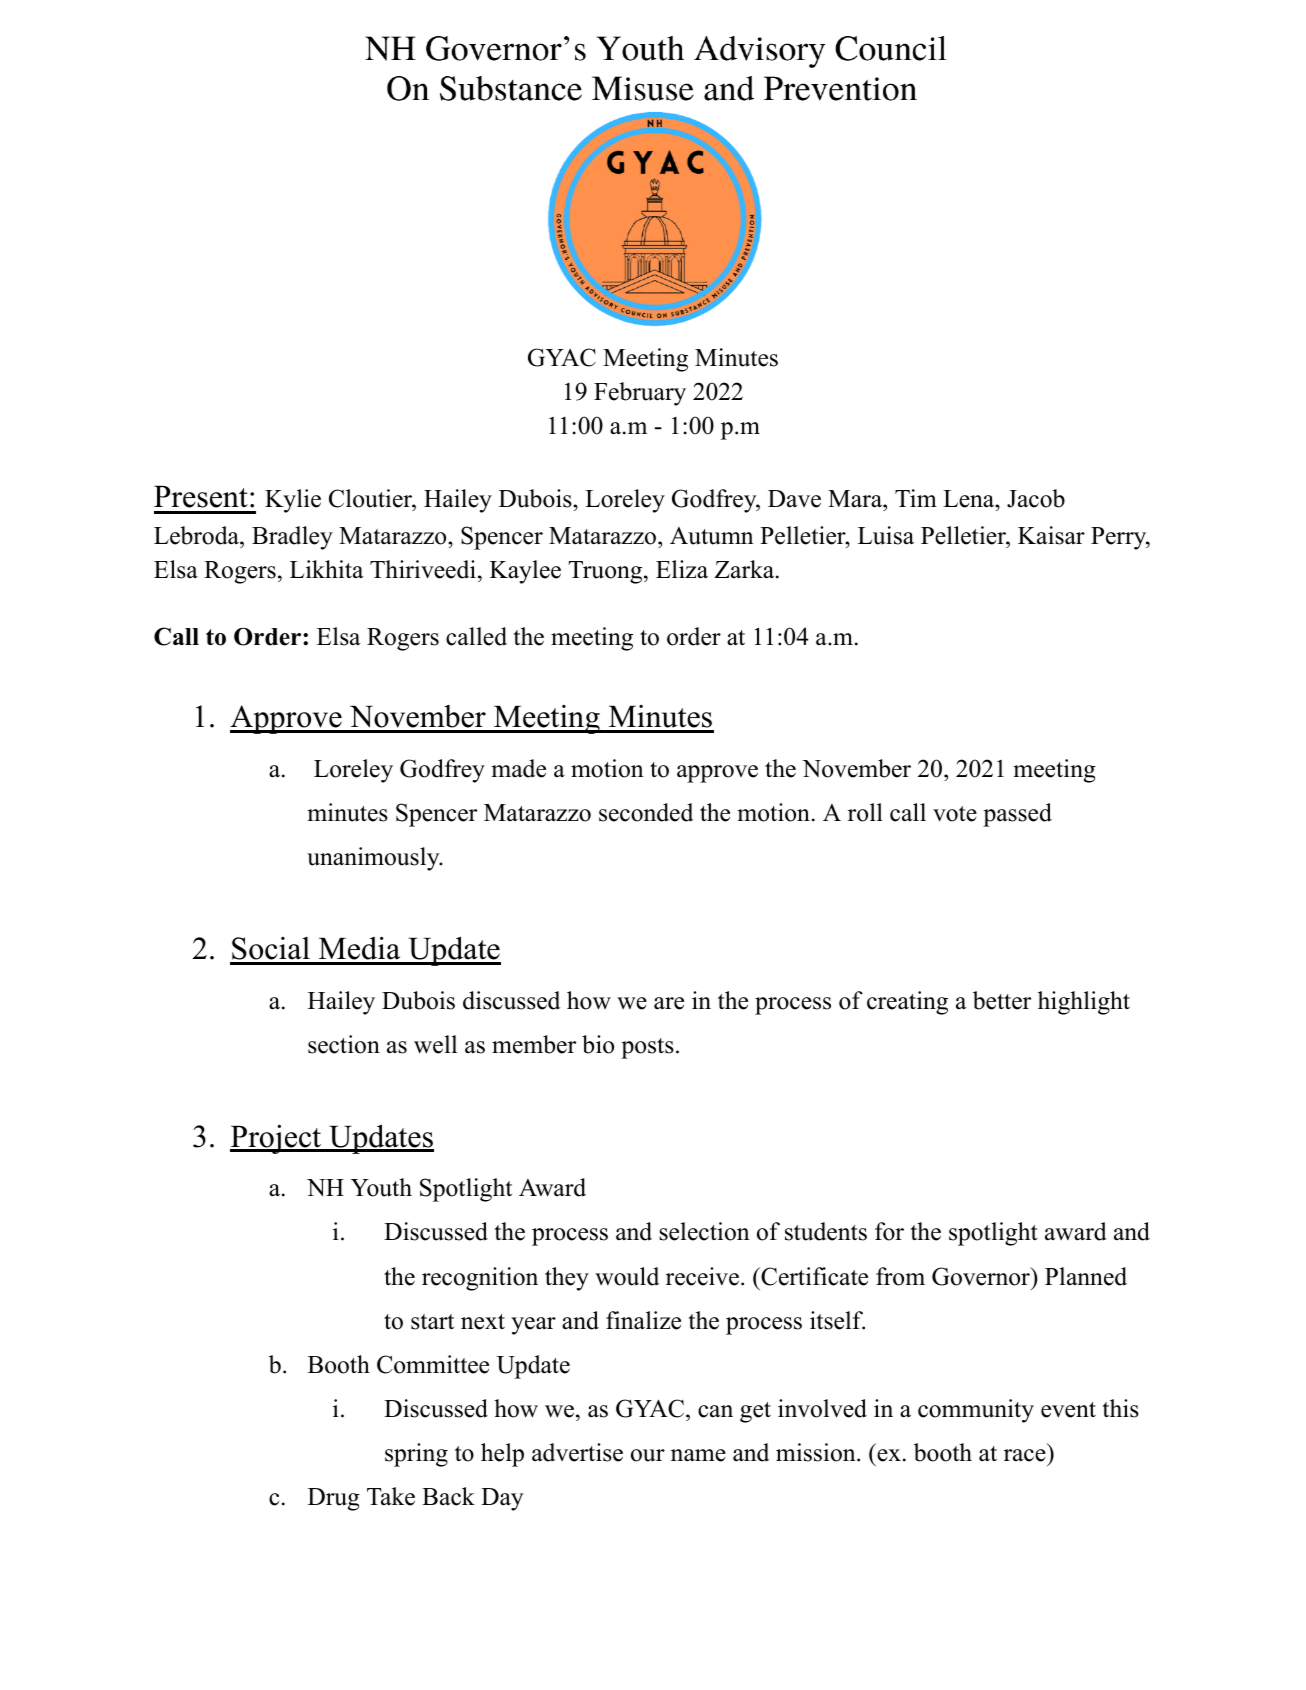  What do you see at coordinates (647, 1048) in the page?
I see `posts` at bounding box center [647, 1048].
